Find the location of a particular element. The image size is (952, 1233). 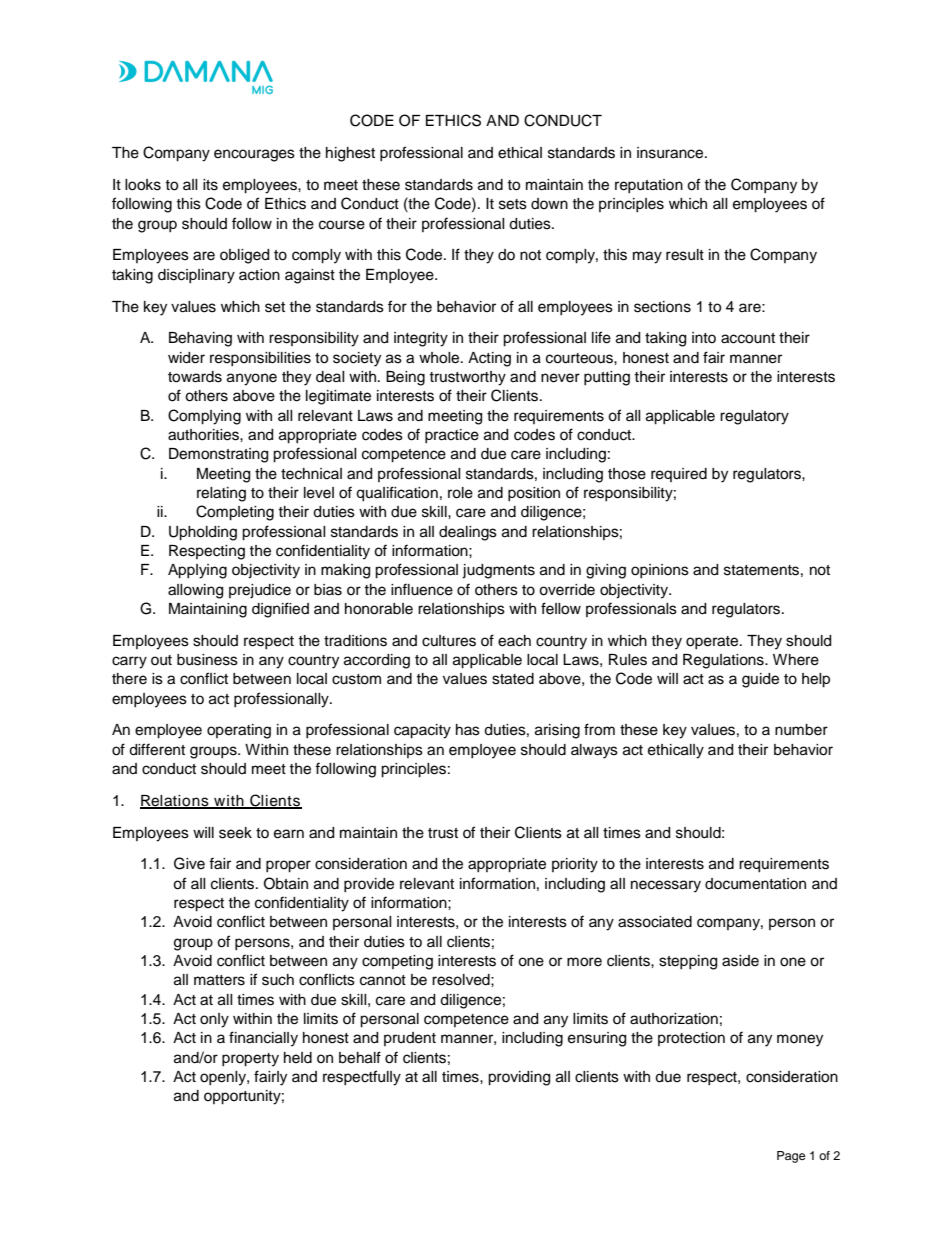

insurance is located at coordinates (671, 153).
